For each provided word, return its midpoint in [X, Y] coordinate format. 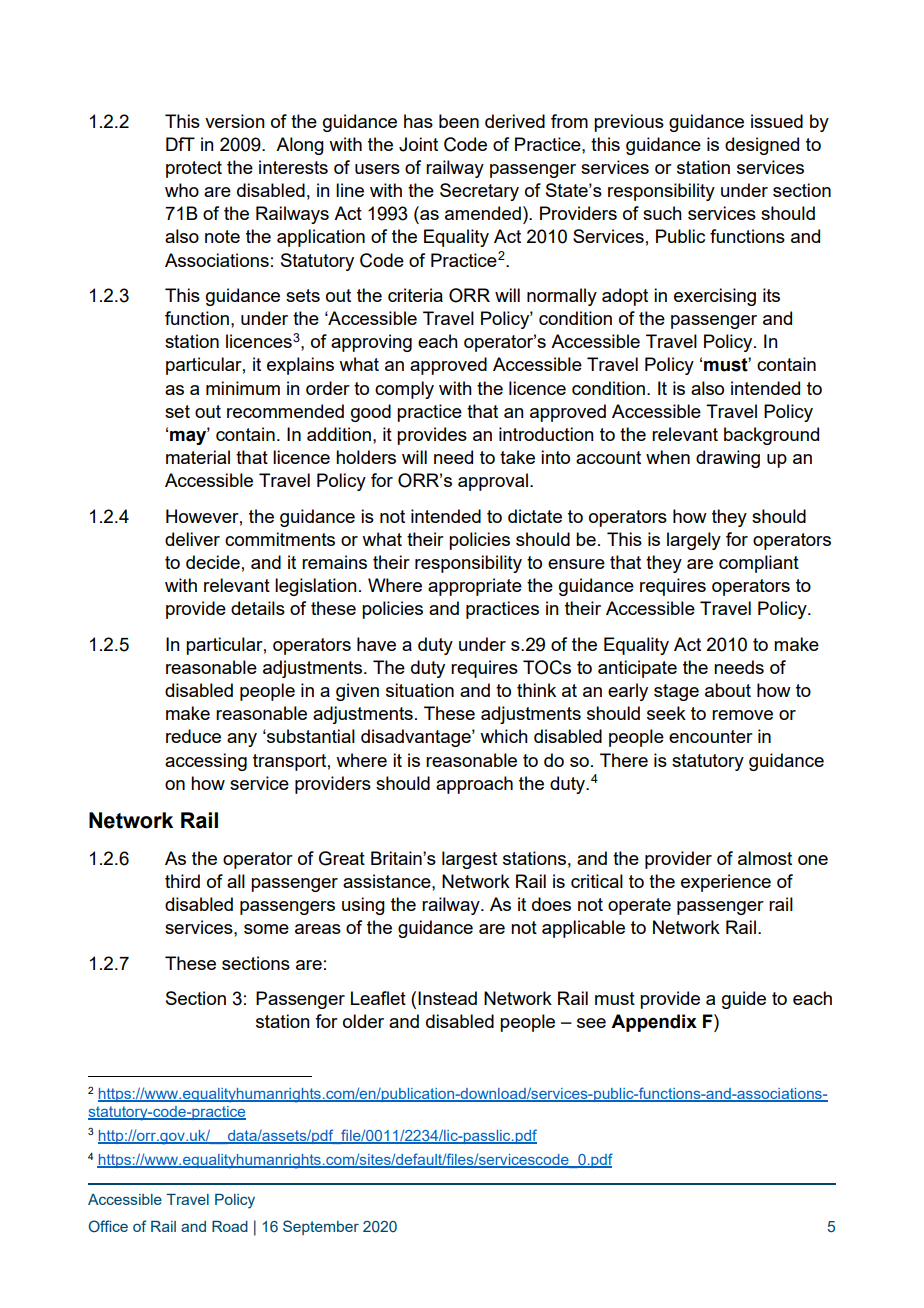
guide [744, 1000]
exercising [715, 297]
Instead [447, 998]
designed [762, 146]
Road [230, 1226]
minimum [243, 388]
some [266, 929]
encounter [711, 736]
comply [404, 390]
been [459, 121]
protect [194, 169]
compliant [759, 564]
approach [474, 785]
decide [213, 562]
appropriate [475, 587]
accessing [206, 762]
